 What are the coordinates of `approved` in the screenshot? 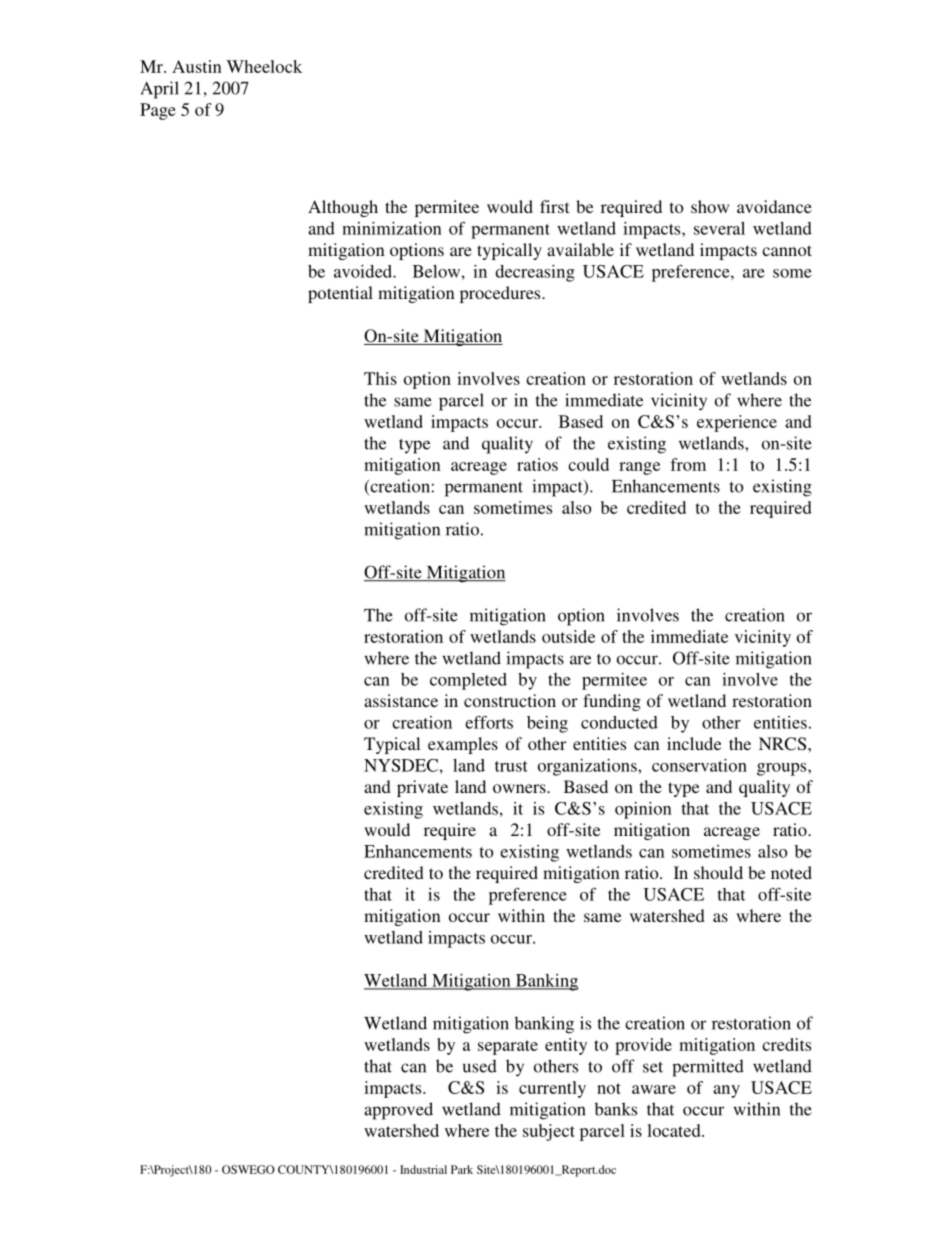 It's located at (398, 1111).
